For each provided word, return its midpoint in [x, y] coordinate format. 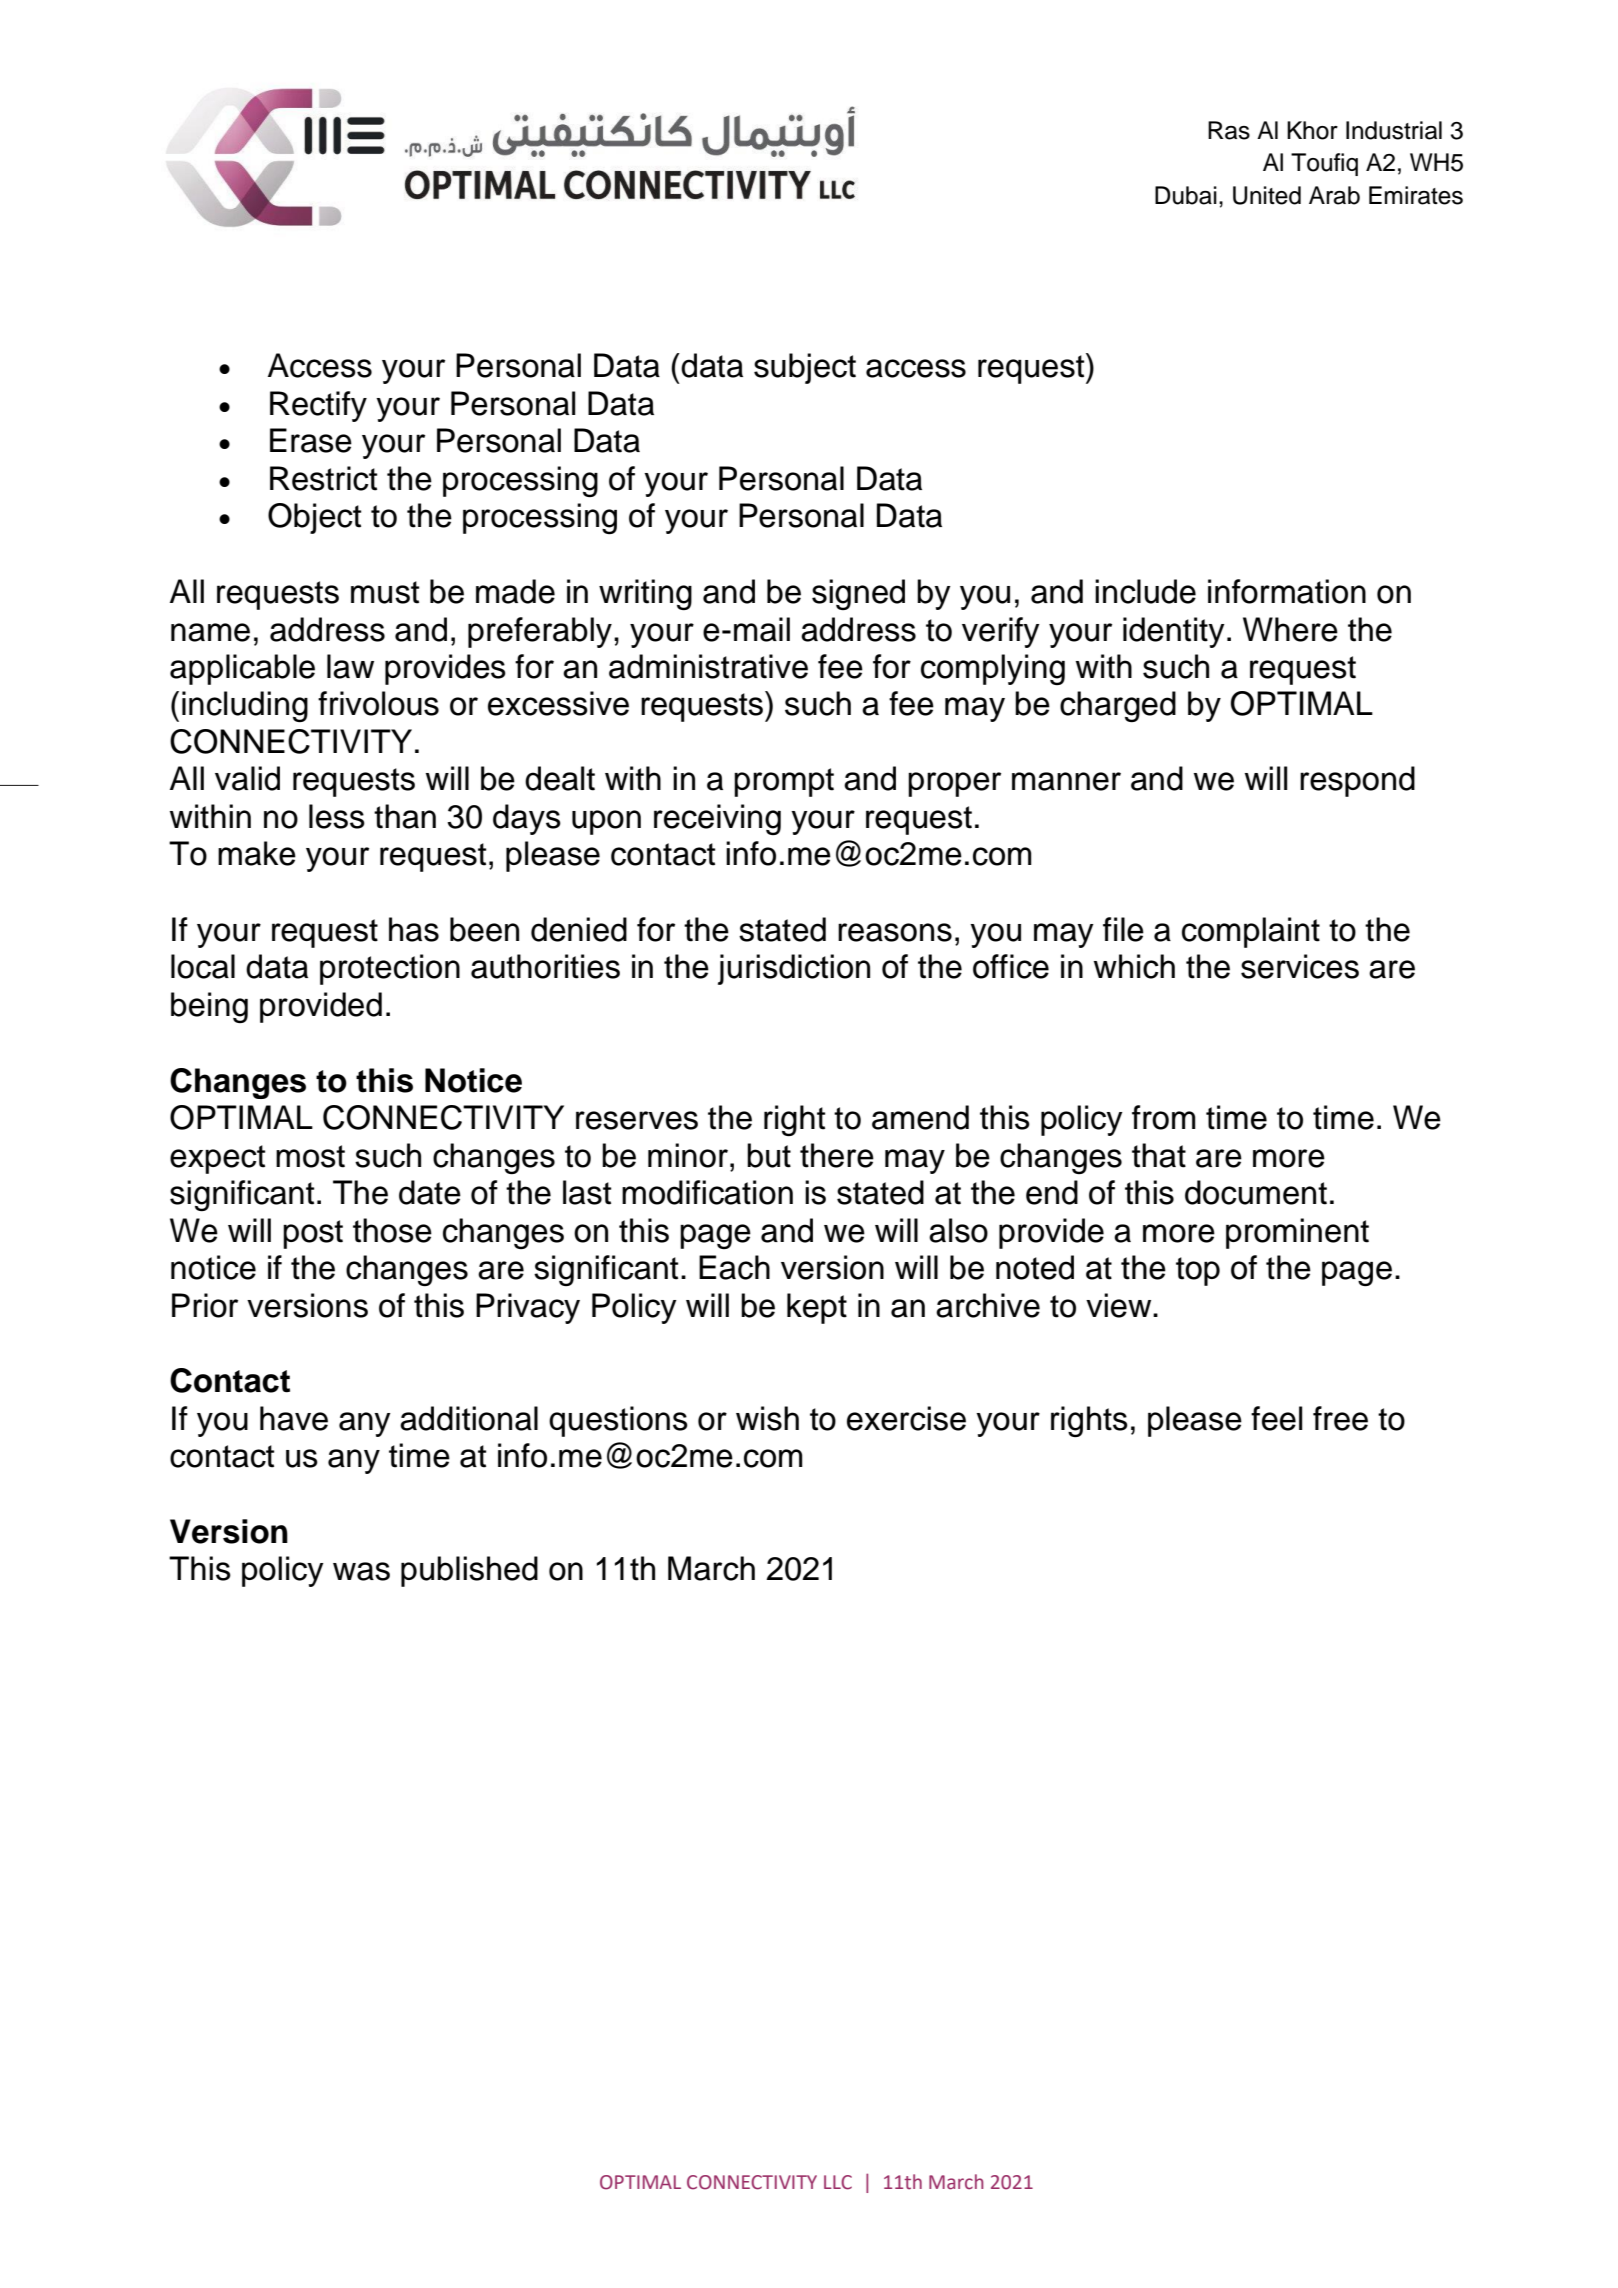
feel [1276, 1418]
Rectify [318, 406]
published [469, 1571]
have [294, 1418]
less [337, 816]
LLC [838, 2182]
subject [805, 368]
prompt [784, 782]
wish [767, 1418]
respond [1357, 781]
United [1267, 195]
